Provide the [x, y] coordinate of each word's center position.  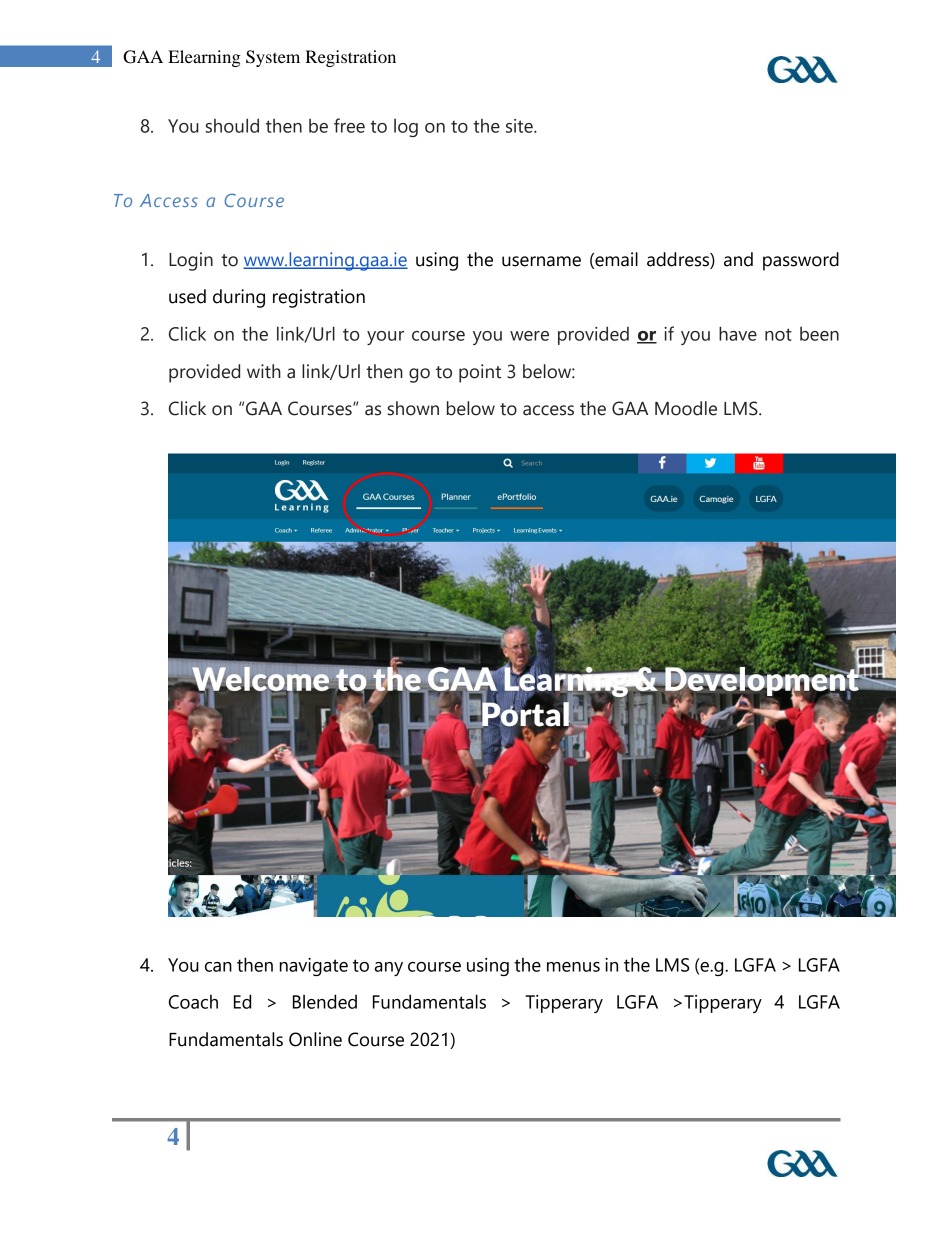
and [738, 259]
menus [573, 967]
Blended [325, 1001]
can [218, 967]
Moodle [686, 408]
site [520, 126]
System [273, 58]
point [480, 373]
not [778, 334]
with [264, 371]
